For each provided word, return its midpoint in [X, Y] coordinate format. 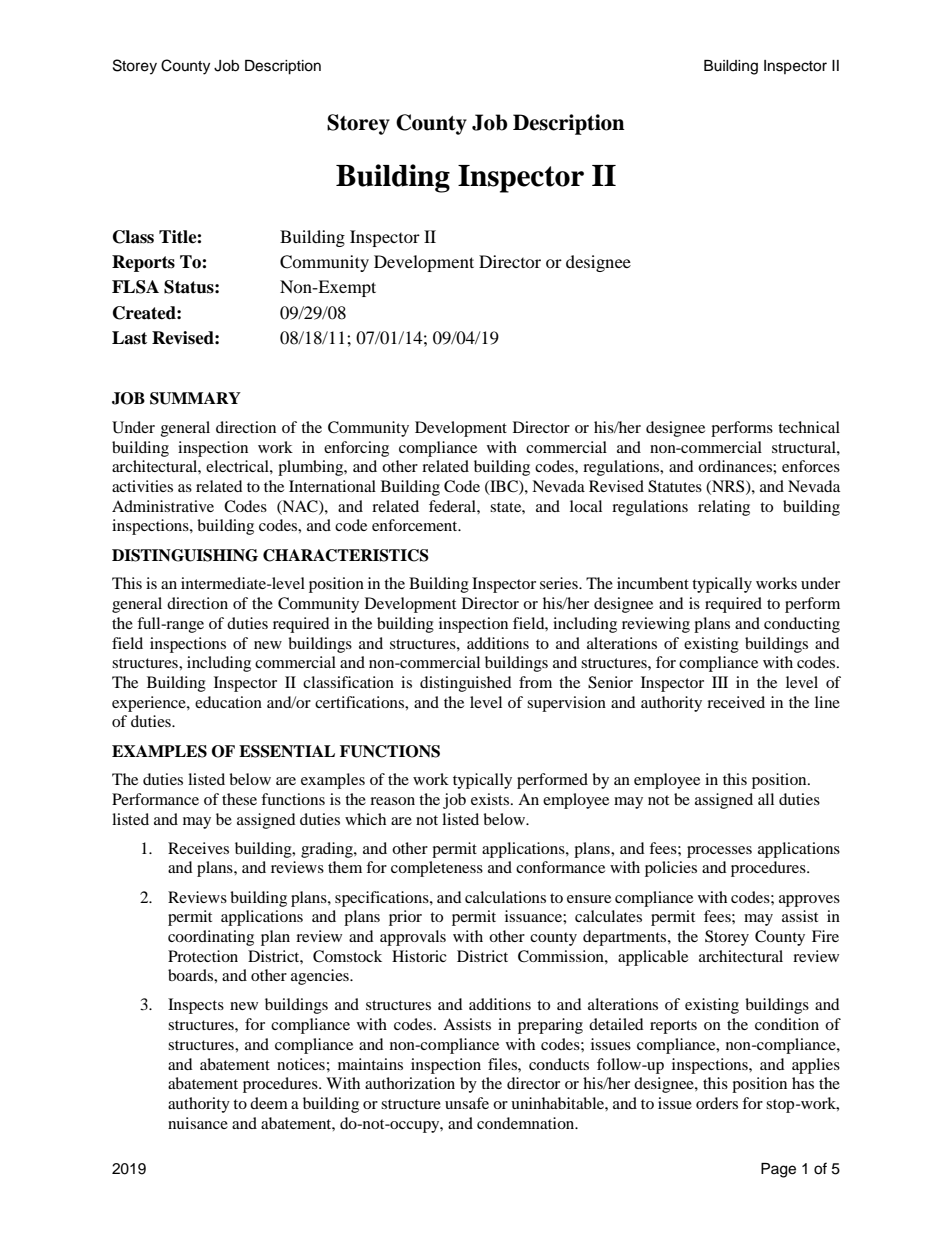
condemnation [527, 1123]
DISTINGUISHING [185, 555]
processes [719, 852]
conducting [802, 625]
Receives [198, 848]
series [560, 583]
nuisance [198, 1123]
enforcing [356, 449]
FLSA [135, 287]
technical [809, 427]
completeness [437, 869]
